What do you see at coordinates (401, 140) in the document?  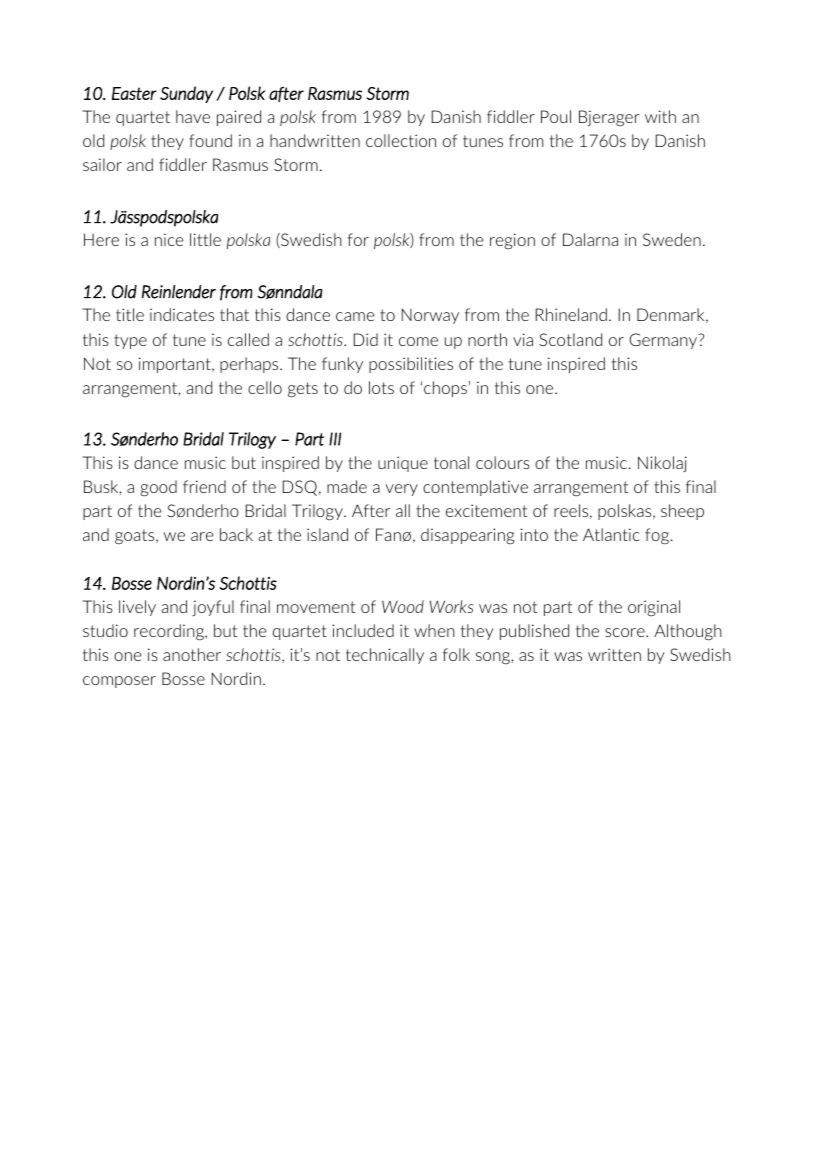 I see `collection` at bounding box center [401, 140].
